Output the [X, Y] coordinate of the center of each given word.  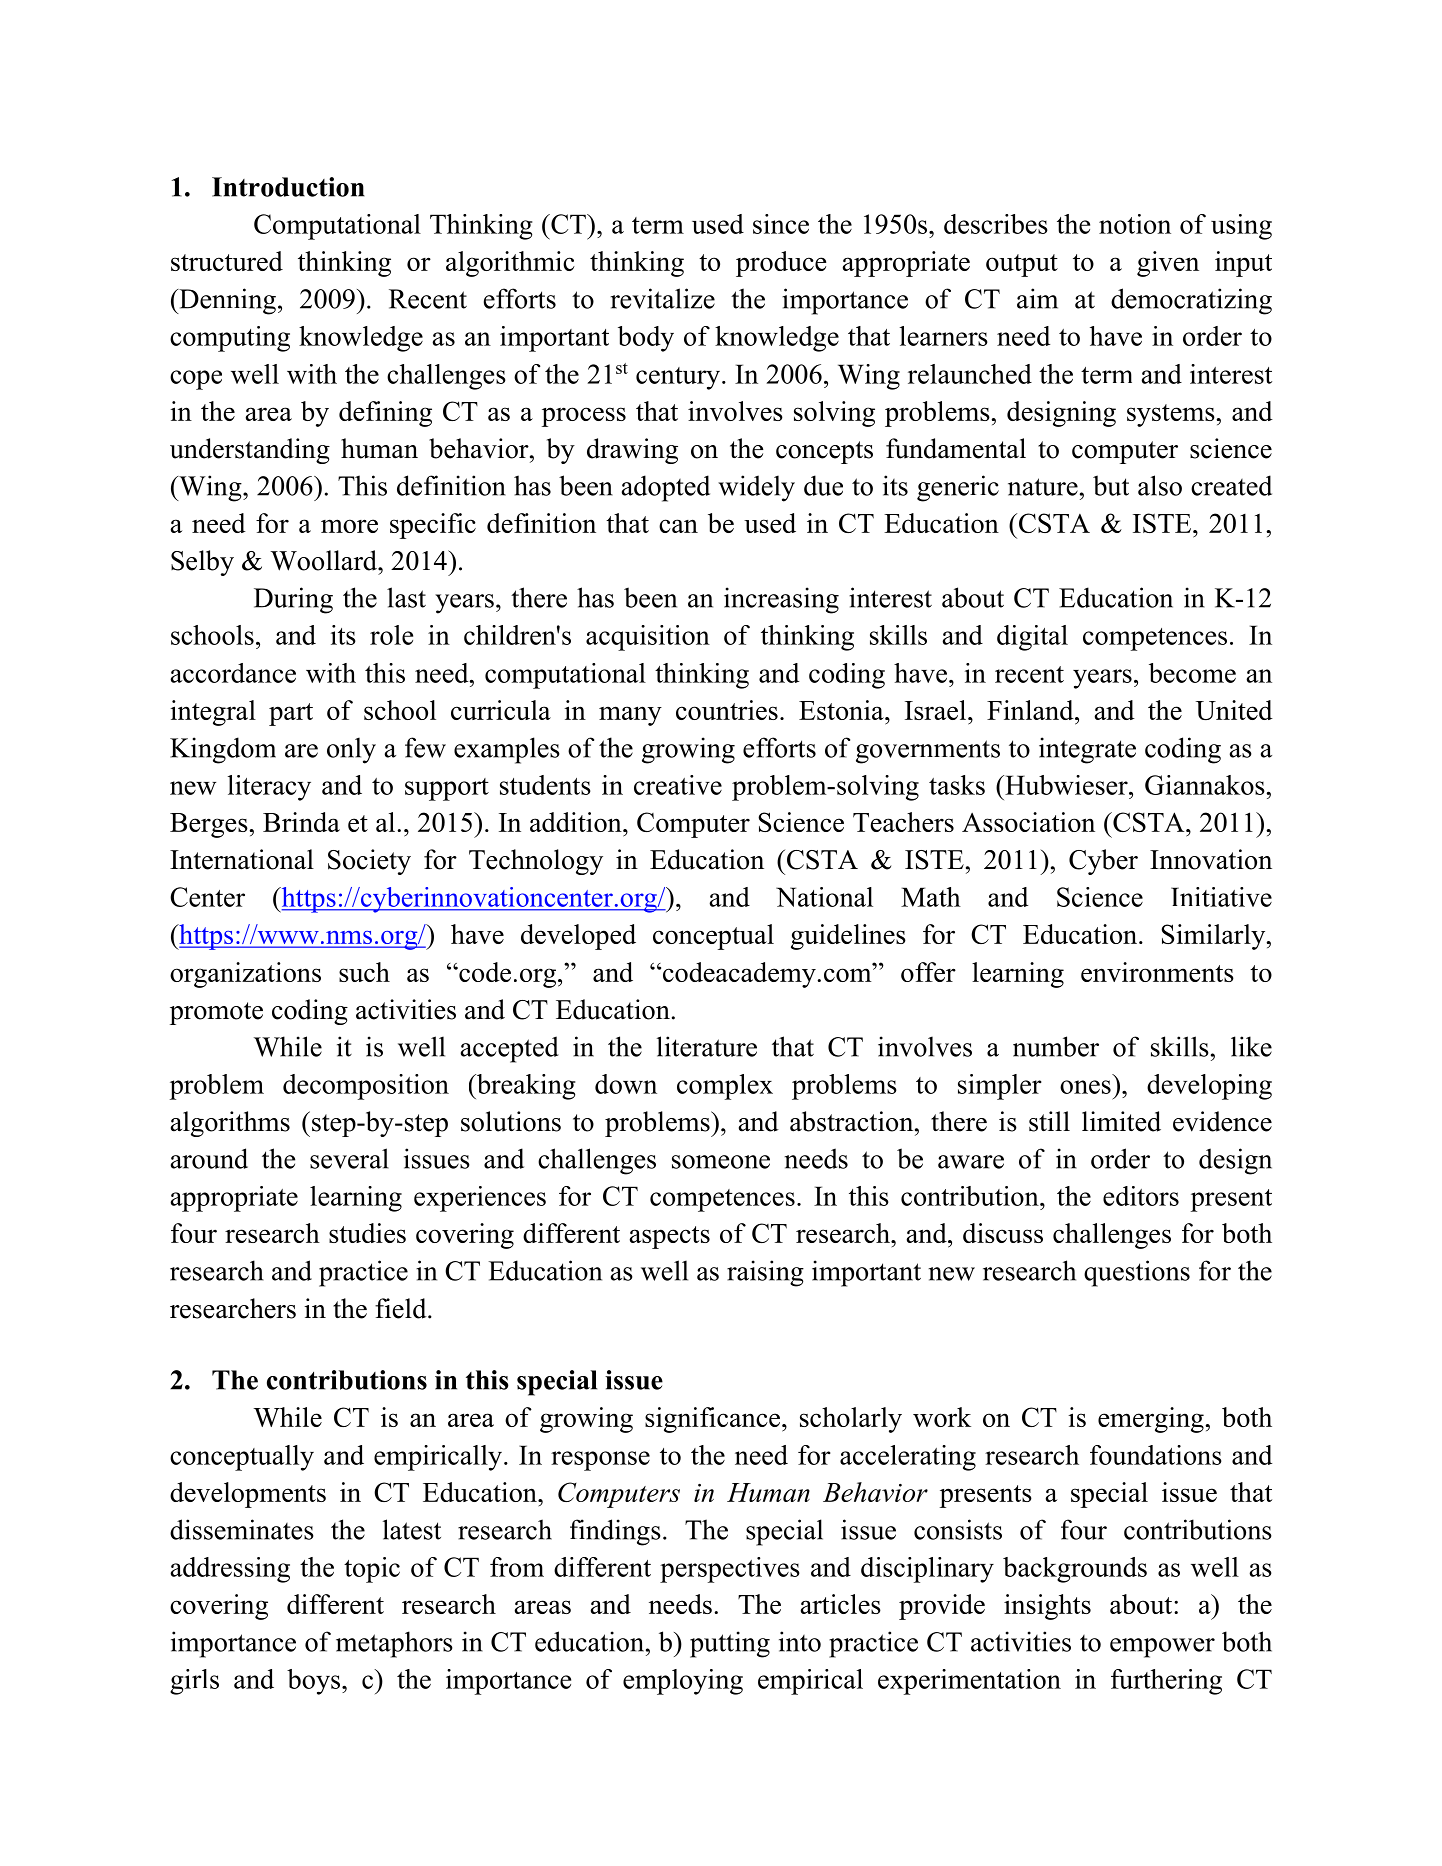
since [781, 224]
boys [315, 1682]
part [291, 714]
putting [730, 1644]
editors [1141, 1196]
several [349, 1158]
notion [1135, 224]
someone [721, 1162]
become [1192, 673]
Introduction [288, 187]
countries [727, 710]
